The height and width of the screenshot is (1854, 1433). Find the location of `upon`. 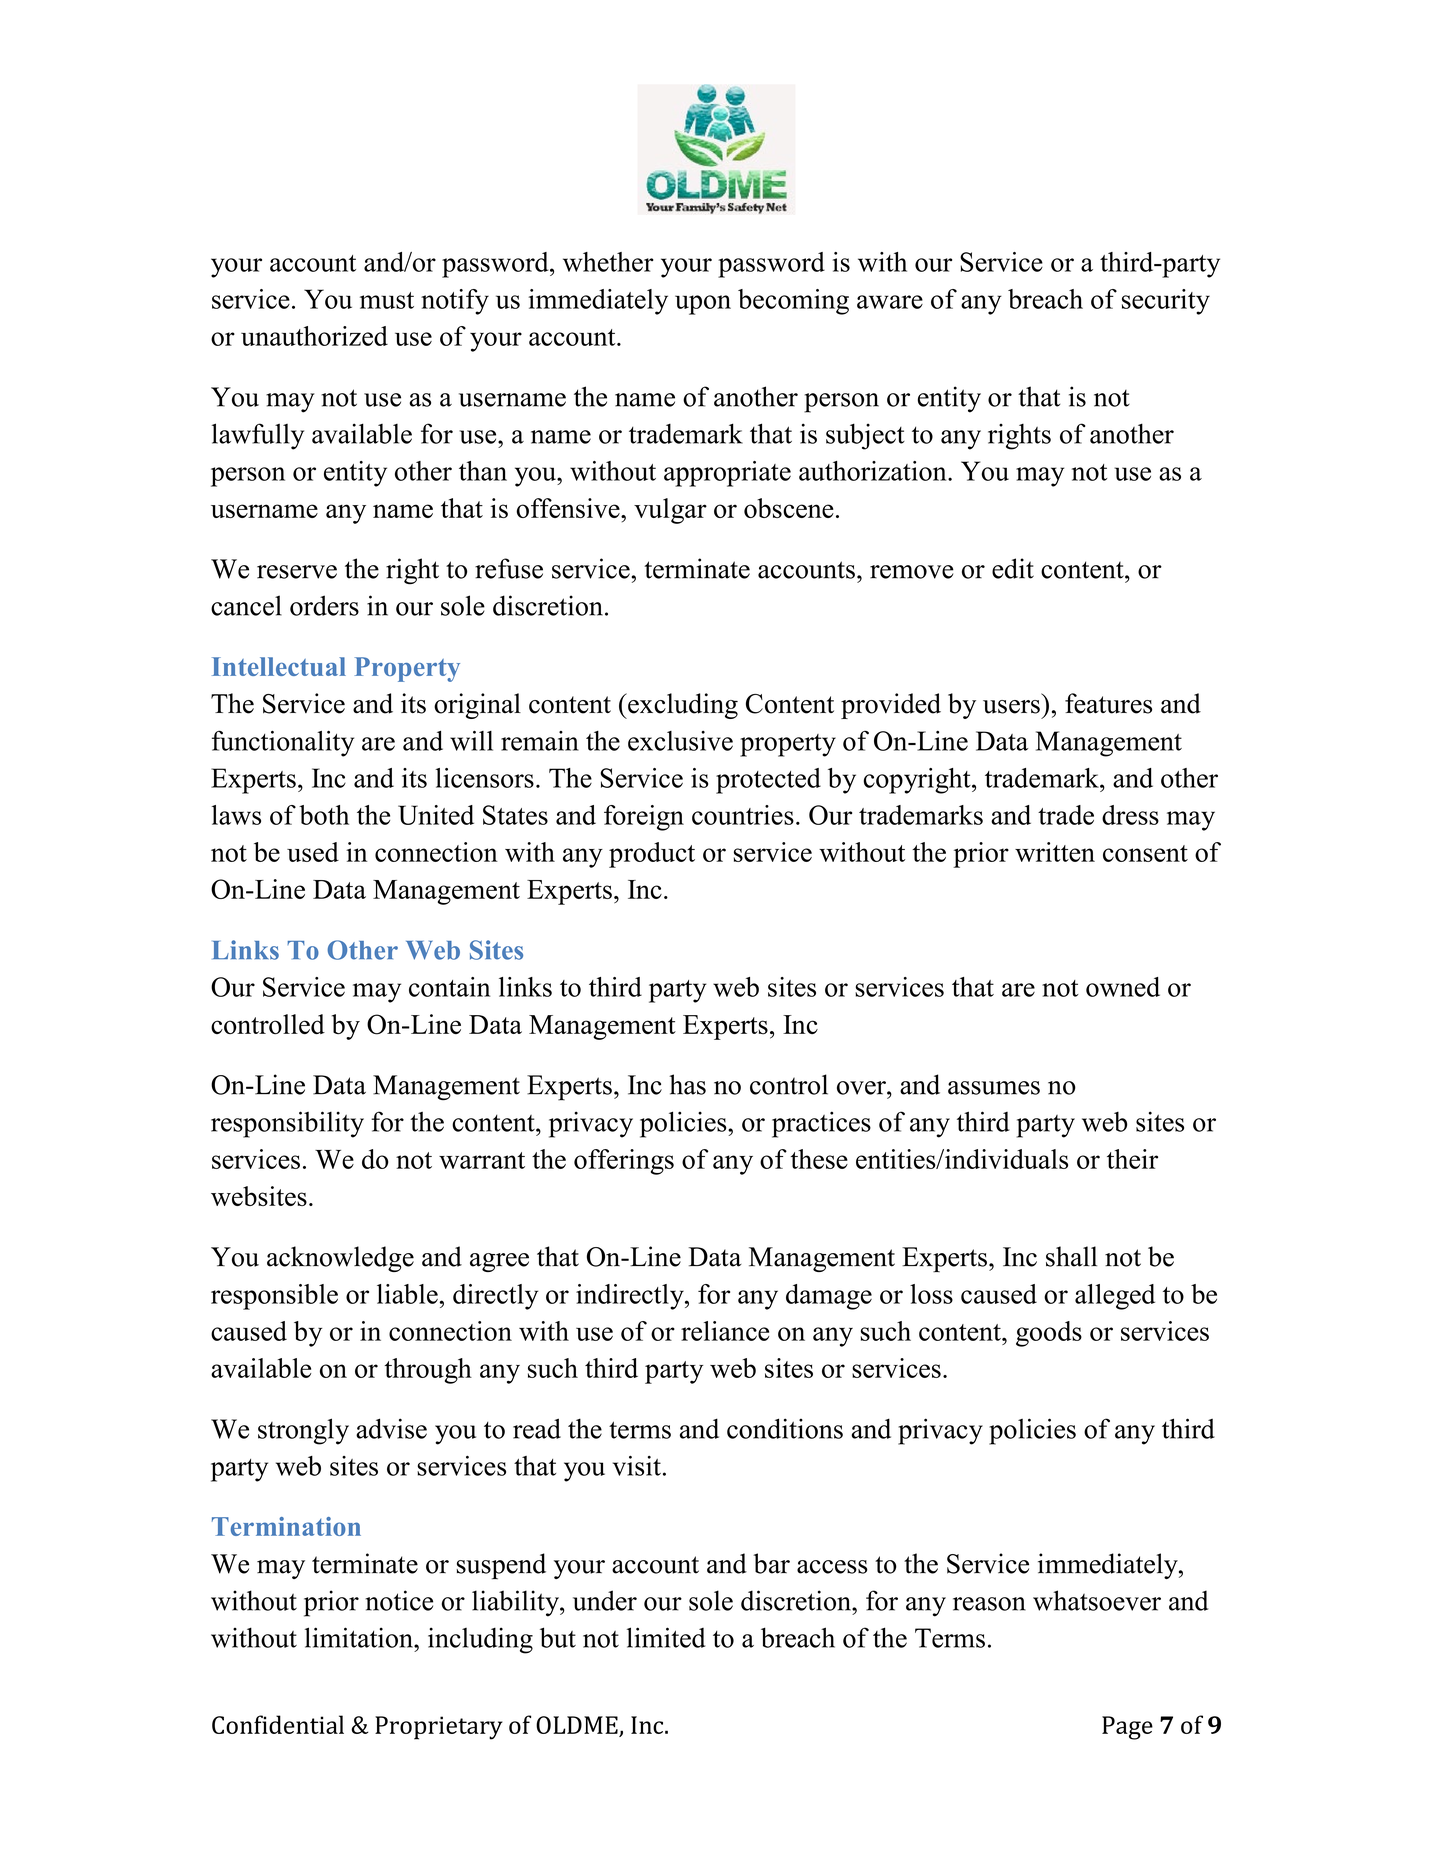

upon is located at coordinates (703, 305).
